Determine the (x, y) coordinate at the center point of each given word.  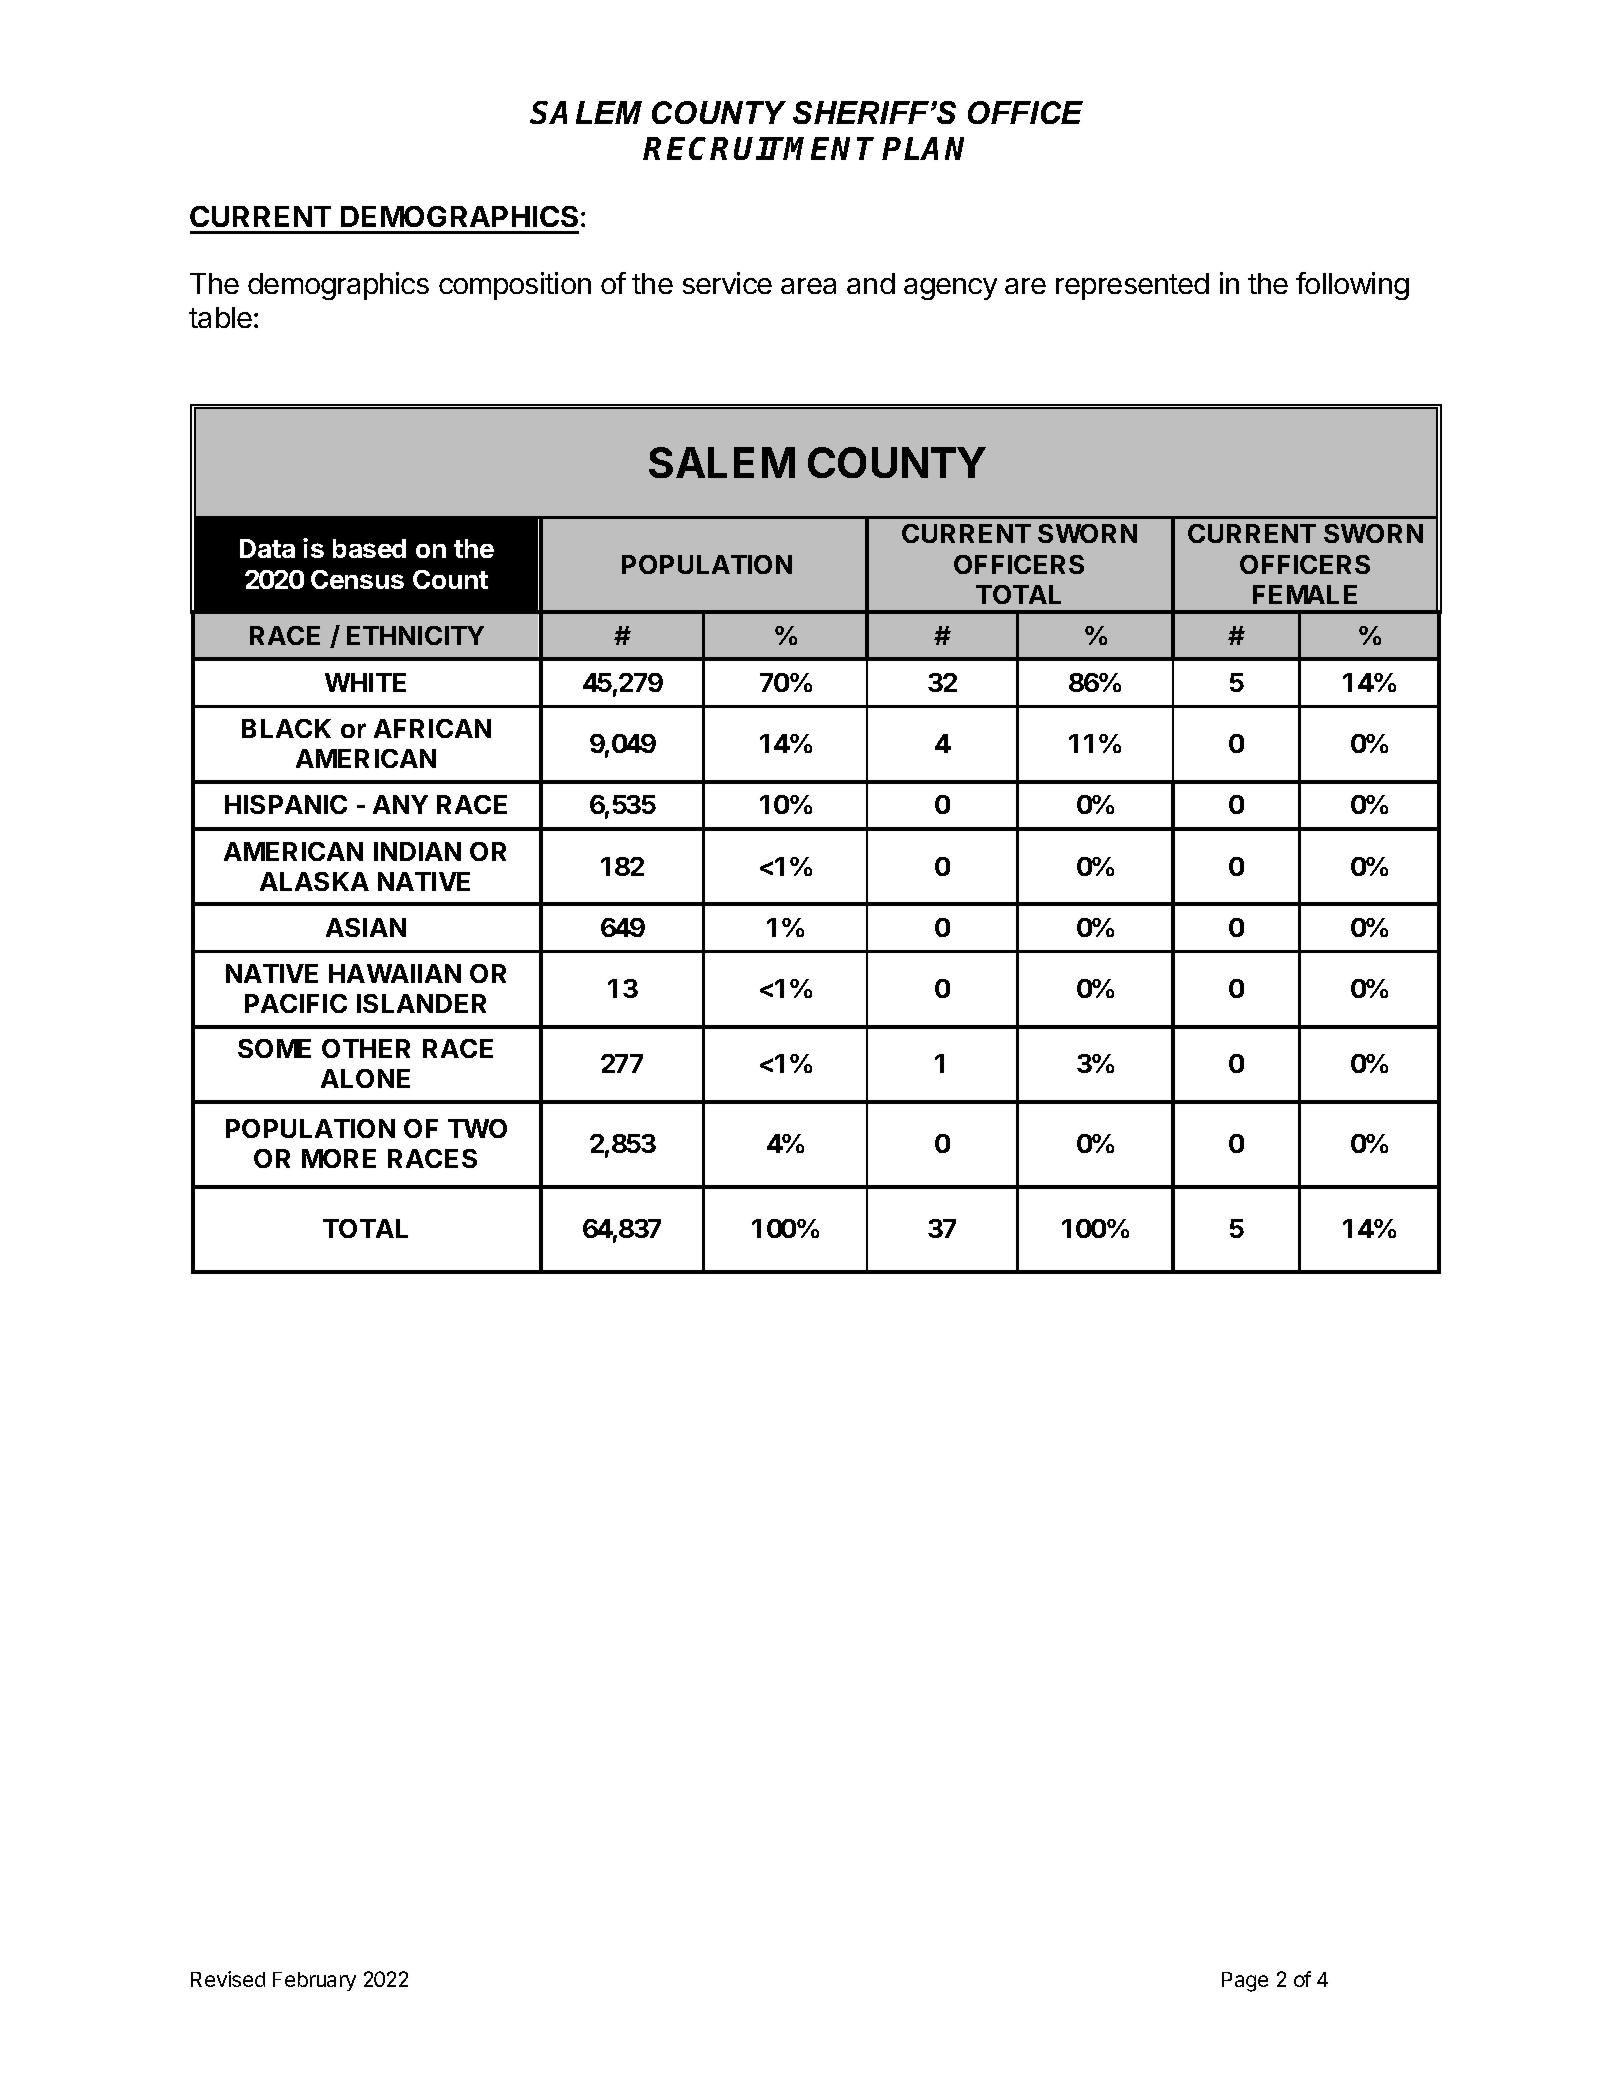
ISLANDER (421, 1003)
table (220, 317)
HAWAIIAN (395, 973)
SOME (274, 1048)
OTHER (366, 1048)
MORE (339, 1158)
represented (1132, 286)
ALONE (365, 1078)
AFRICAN (432, 728)
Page (1245, 1982)
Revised (228, 1979)
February (314, 1981)
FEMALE (1305, 594)
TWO (477, 1128)
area (808, 286)
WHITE (365, 682)
